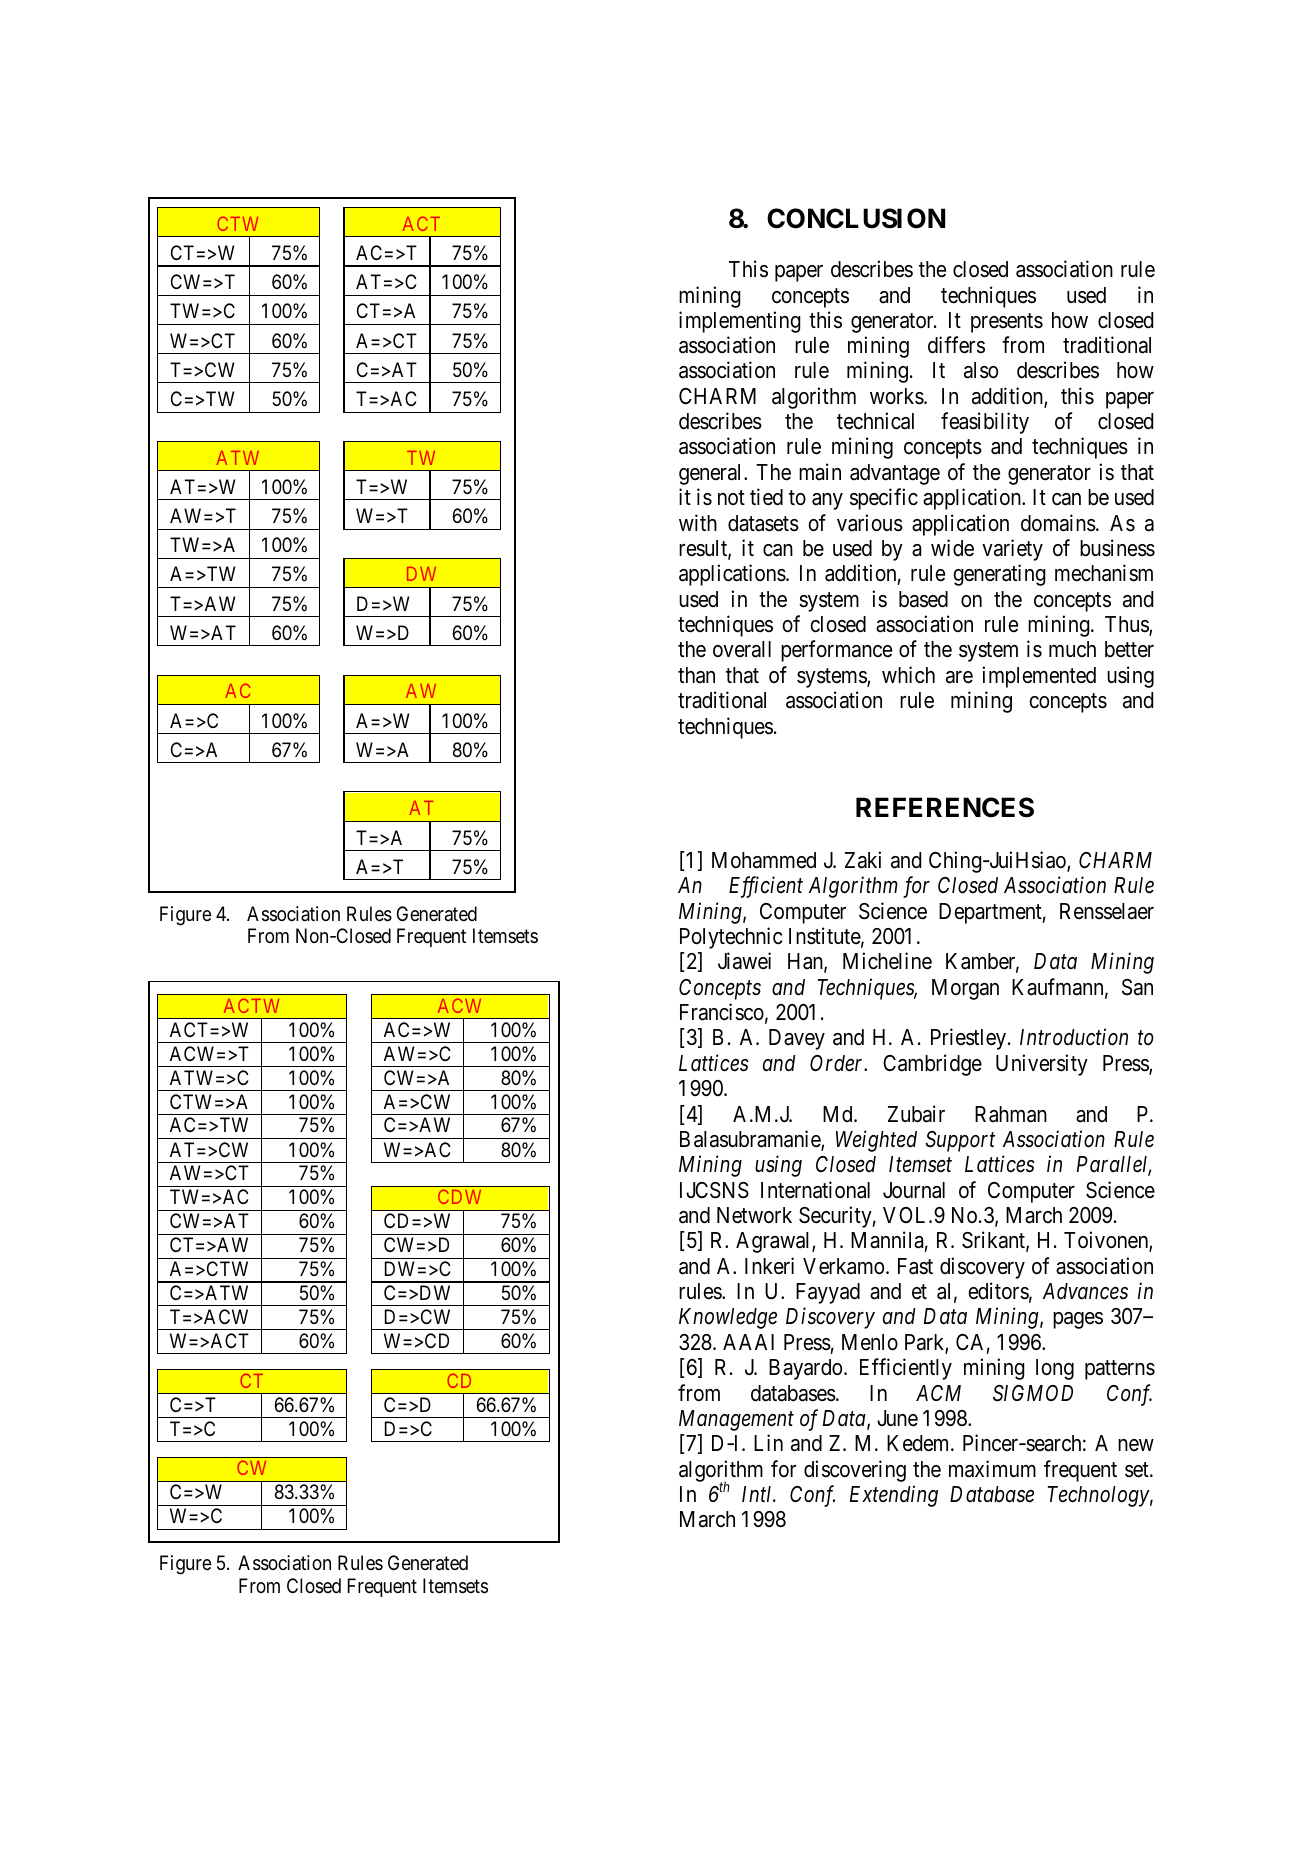 Image resolution: width=1312 pixels, height=1857 pixels. What do you see at coordinates (736, 1420) in the image?
I see `Management` at bounding box center [736, 1420].
